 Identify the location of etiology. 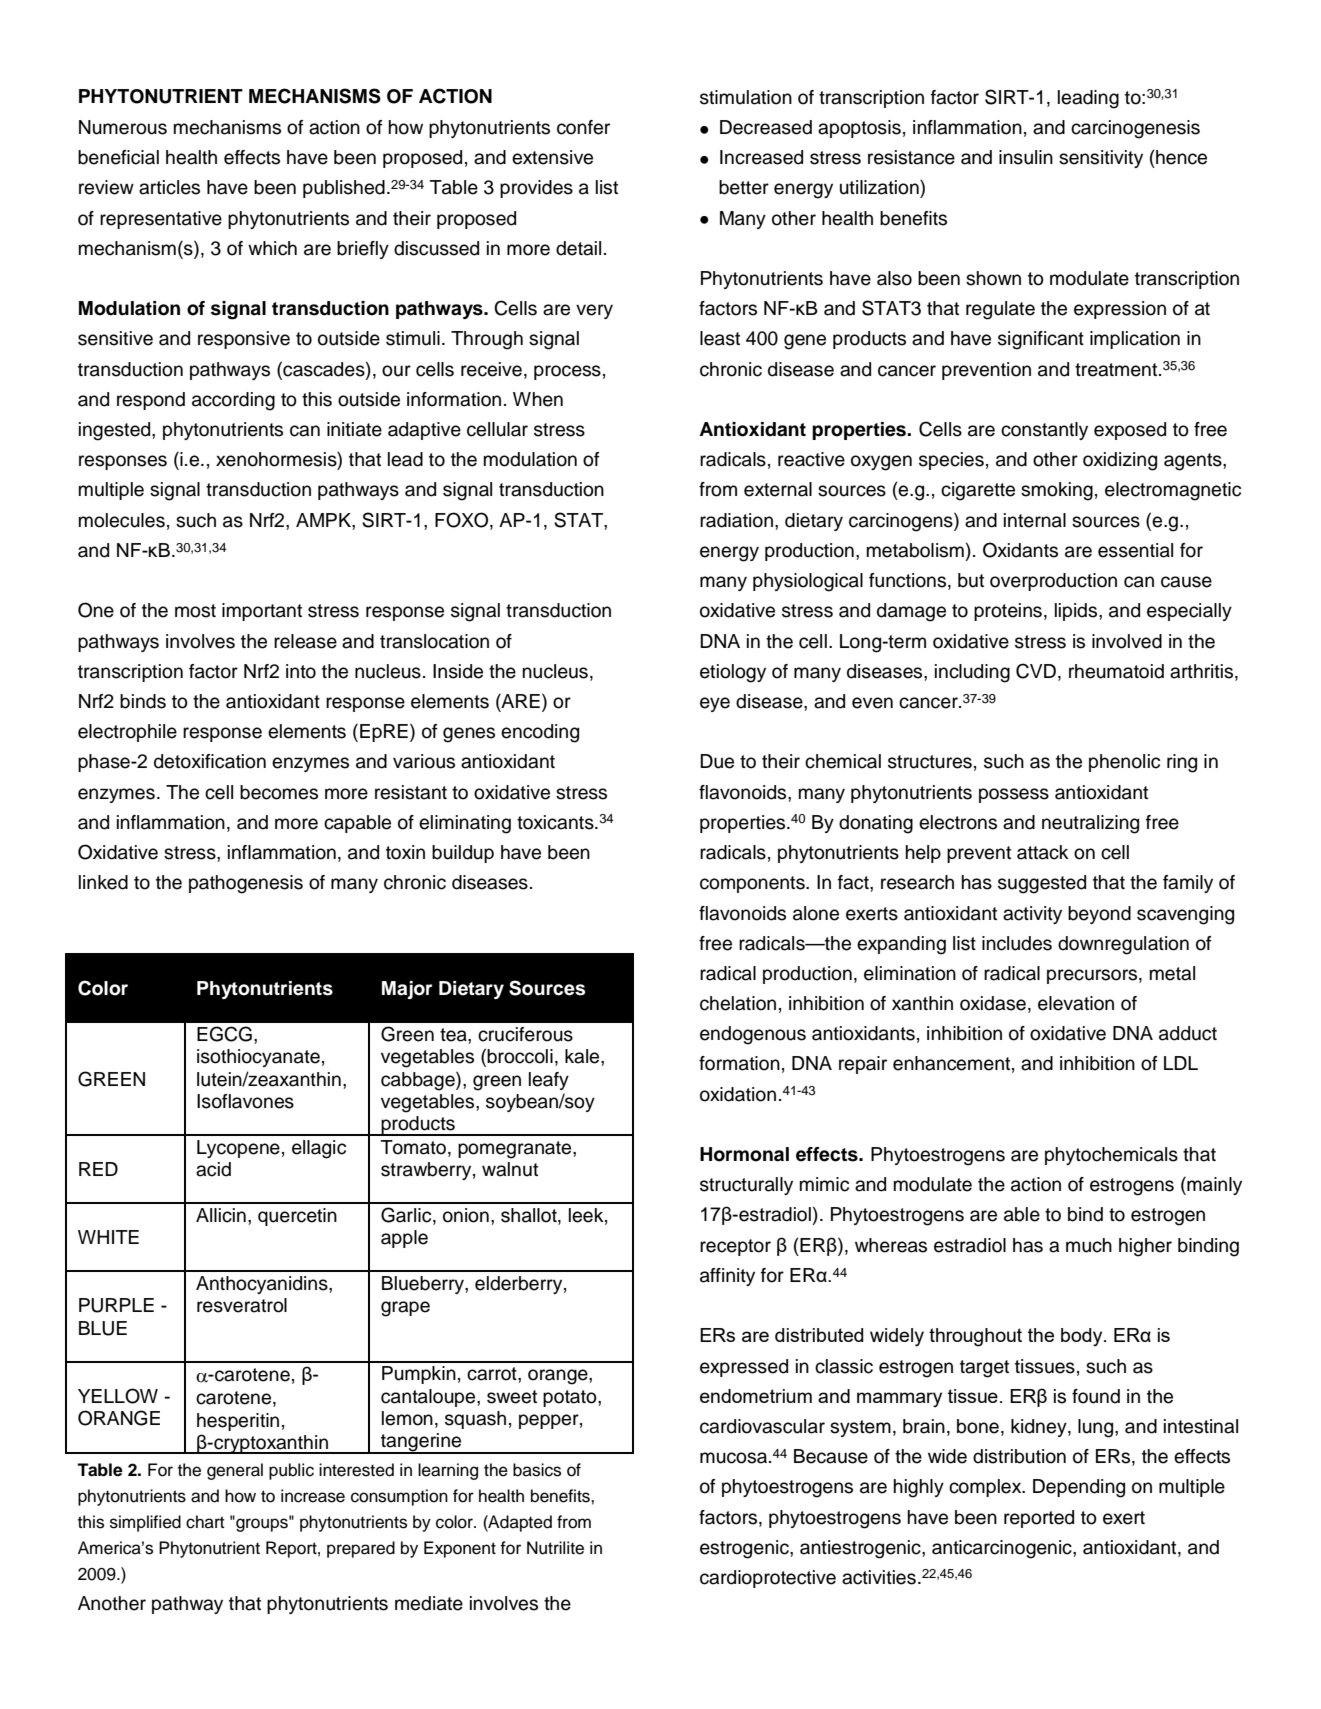
(733, 673).
